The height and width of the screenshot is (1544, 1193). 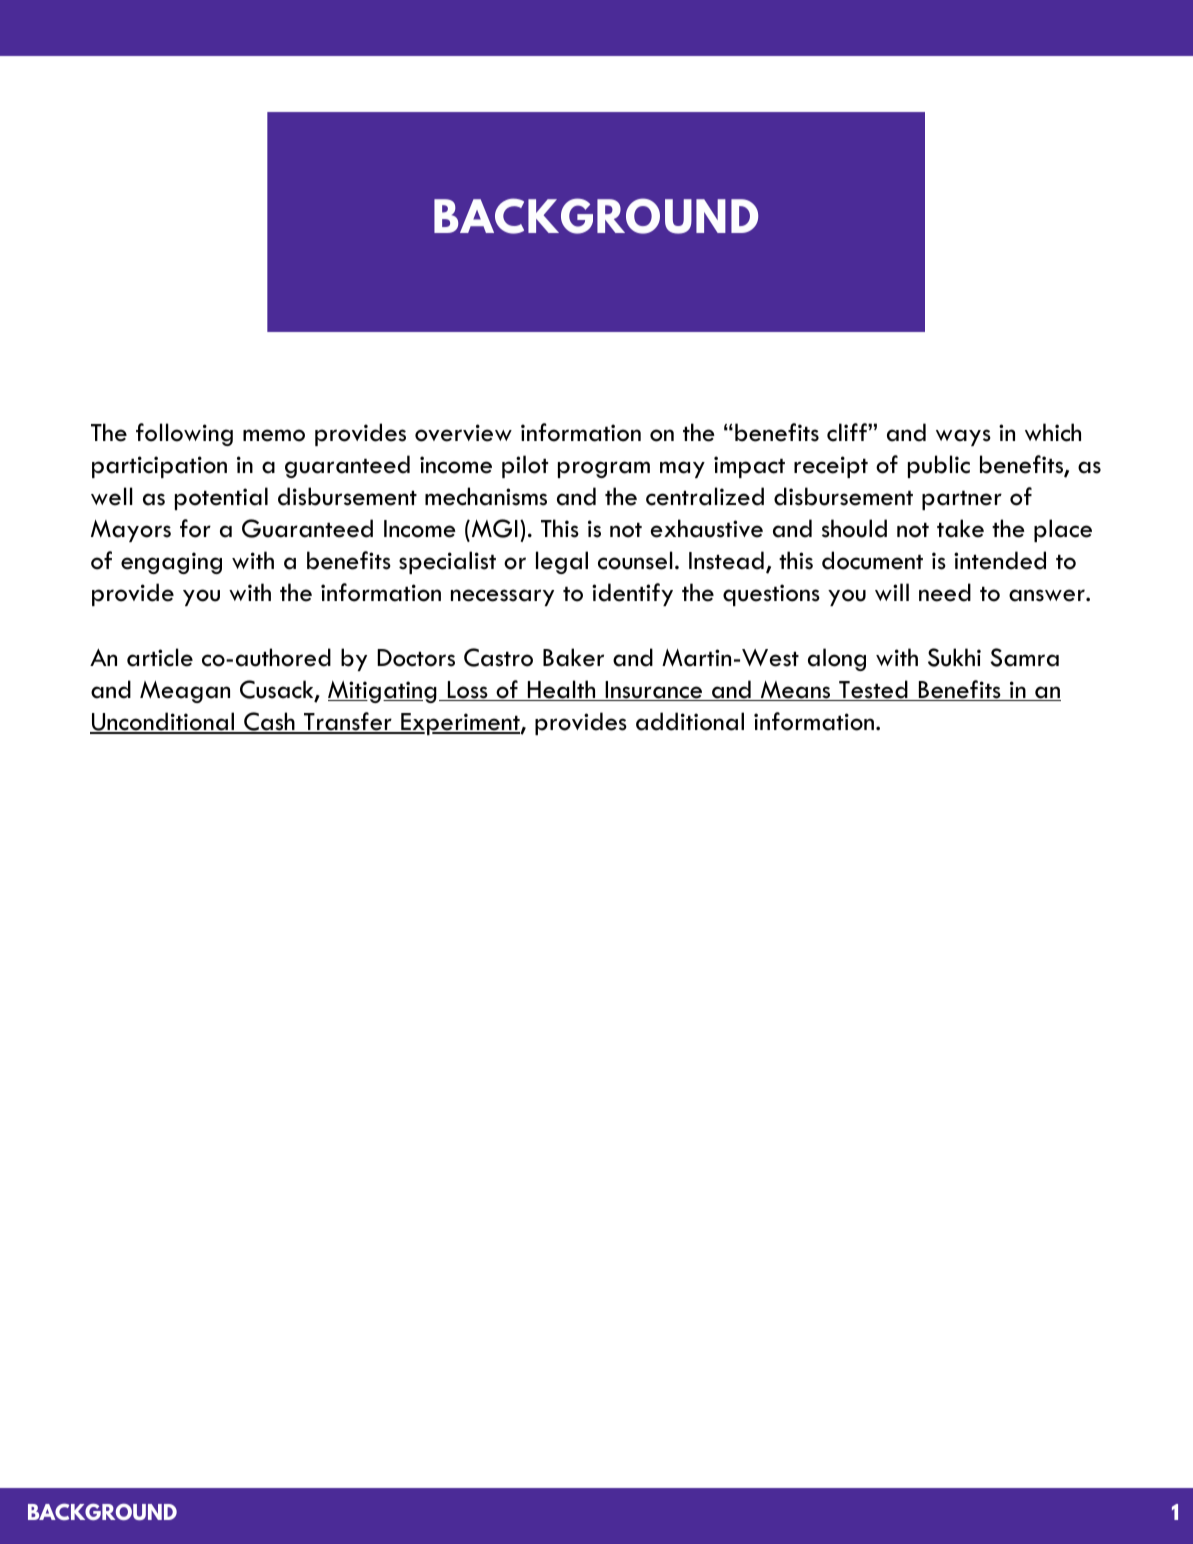 What do you see at coordinates (962, 500) in the screenshot?
I see `partner` at bounding box center [962, 500].
